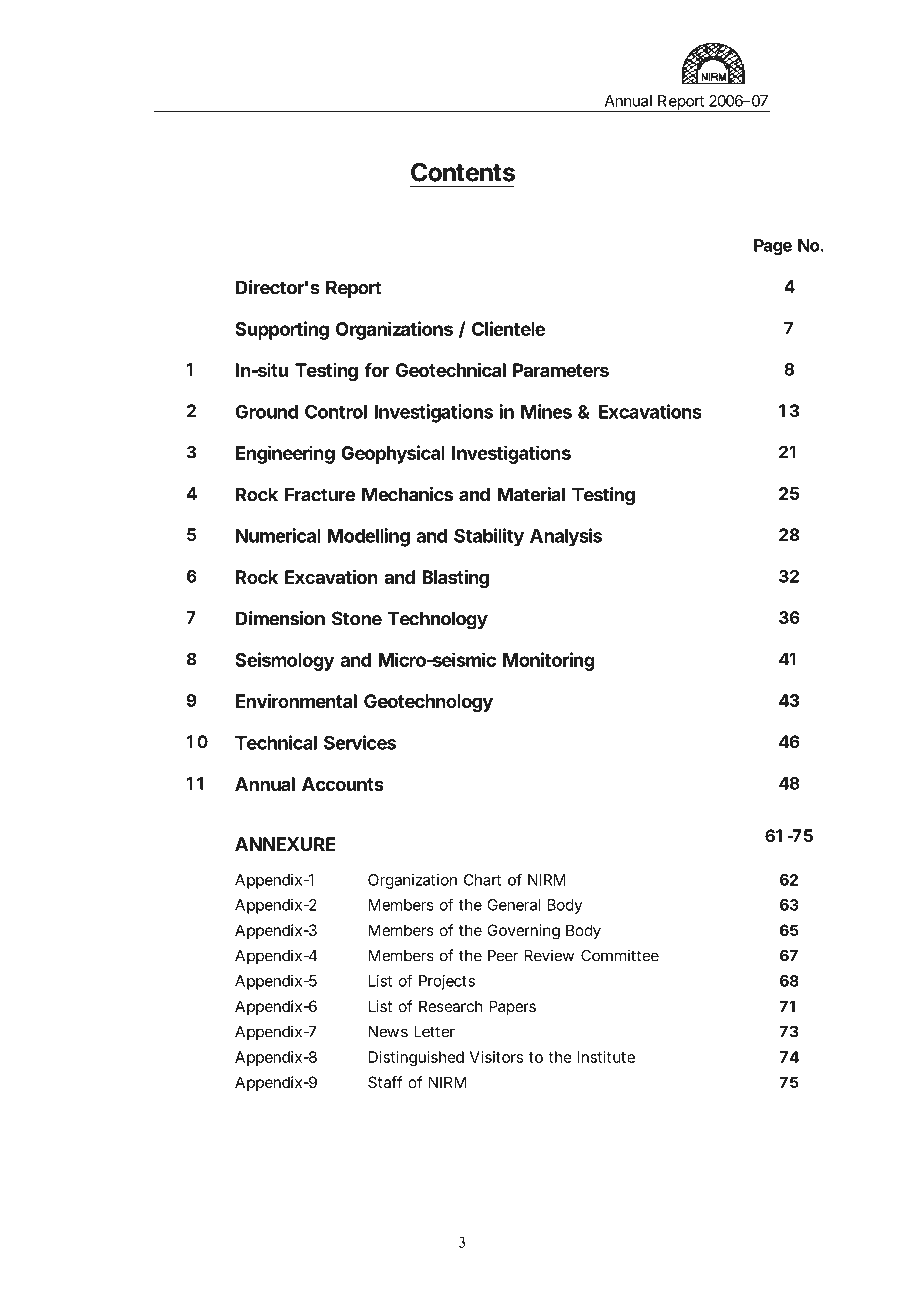 The width and height of the screenshot is (924, 1308). What do you see at coordinates (489, 537) in the screenshot?
I see `Stability` at bounding box center [489, 537].
